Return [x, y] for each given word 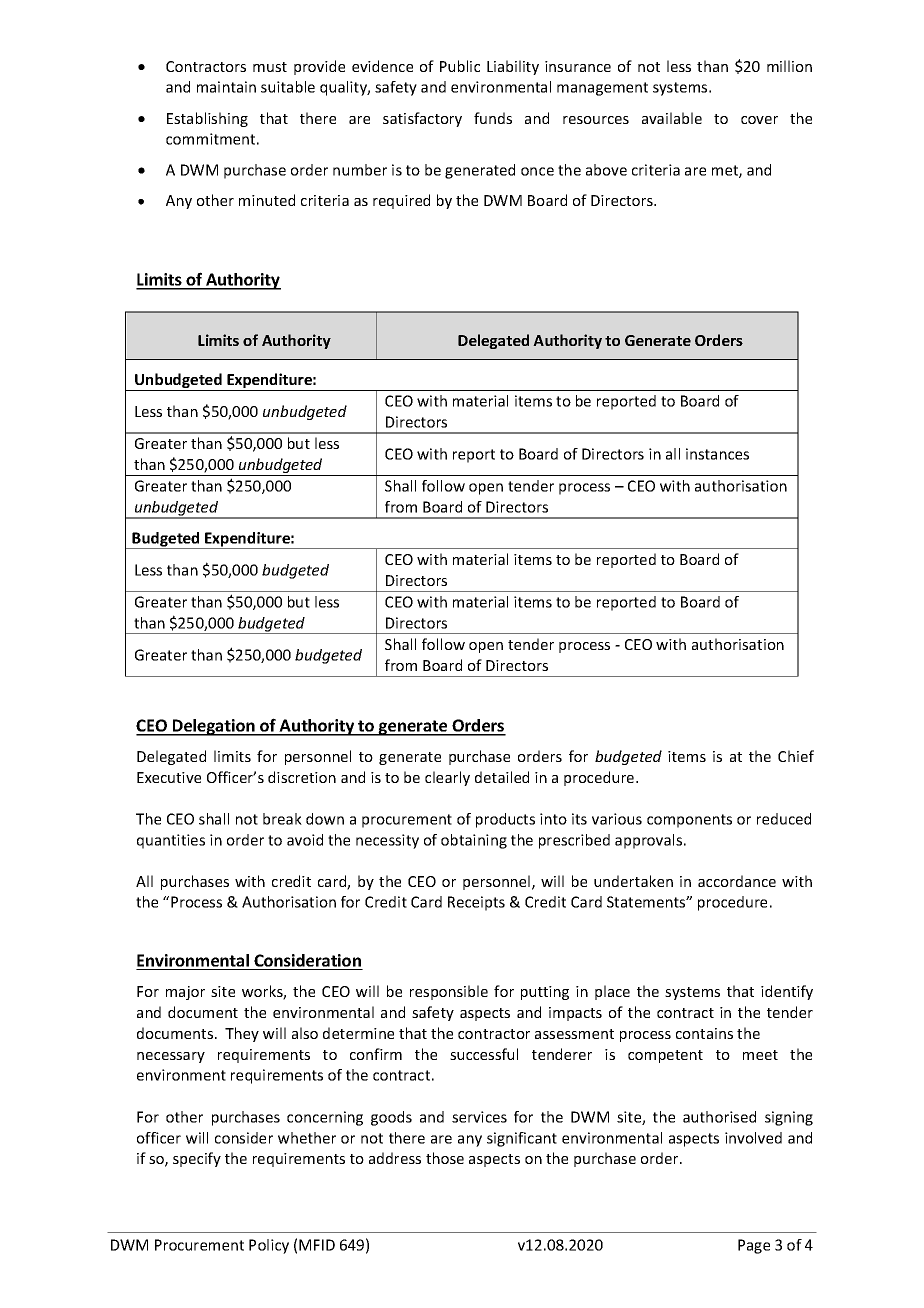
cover [759, 120]
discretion [302, 777]
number [360, 170]
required [401, 201]
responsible [449, 992]
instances [717, 454]
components [689, 821]
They [242, 1034]
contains [704, 1033]
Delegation [214, 727]
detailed [502, 777]
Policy [269, 1246]
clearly [447, 778]
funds [493, 118]
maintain [226, 87]
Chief [796, 756]
